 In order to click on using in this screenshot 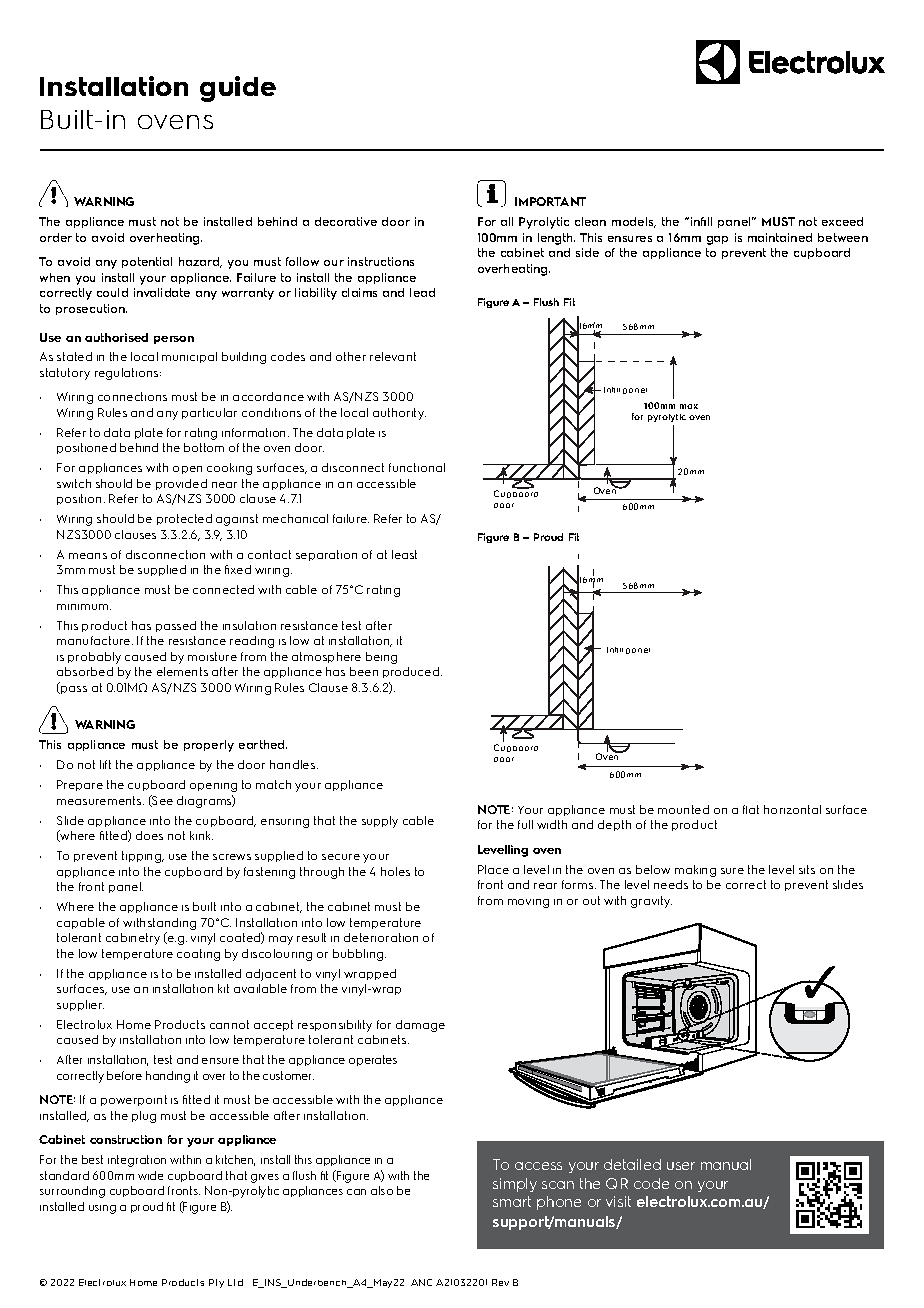, I will do `click(102, 1209)`.
